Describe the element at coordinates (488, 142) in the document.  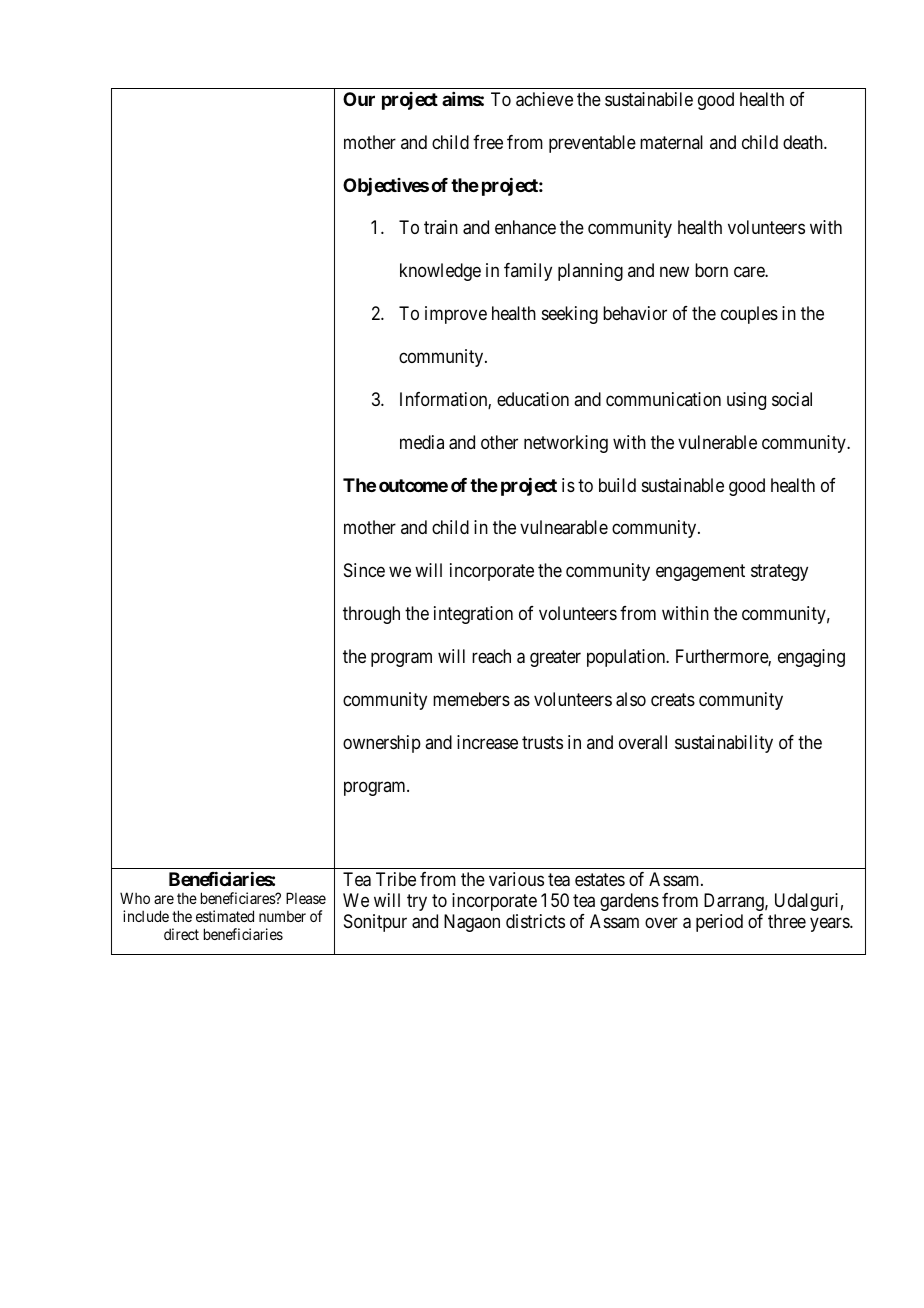
I see `free` at that location.
